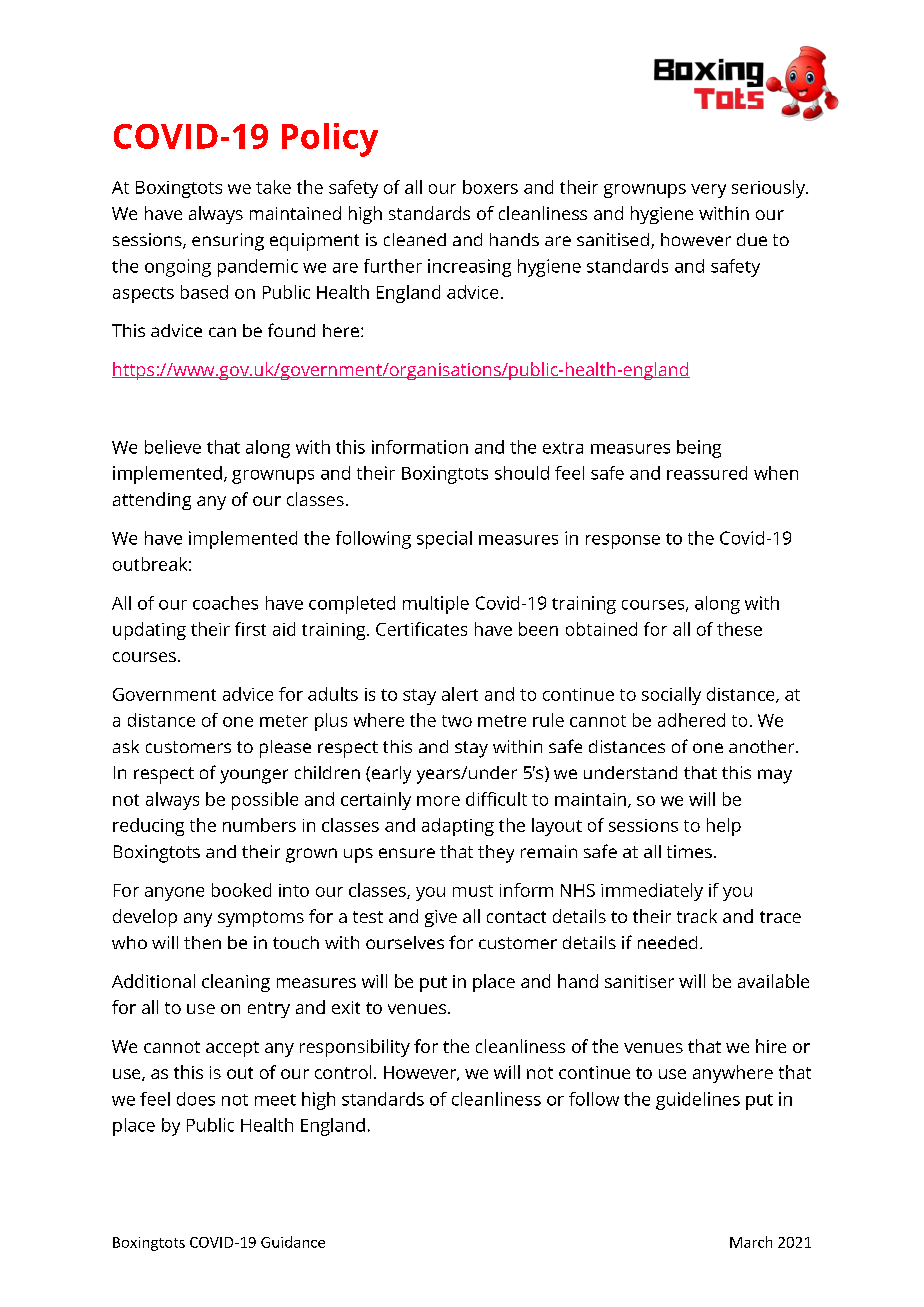 The height and width of the document is (1307, 924). I want to click on then, so click(202, 942).
